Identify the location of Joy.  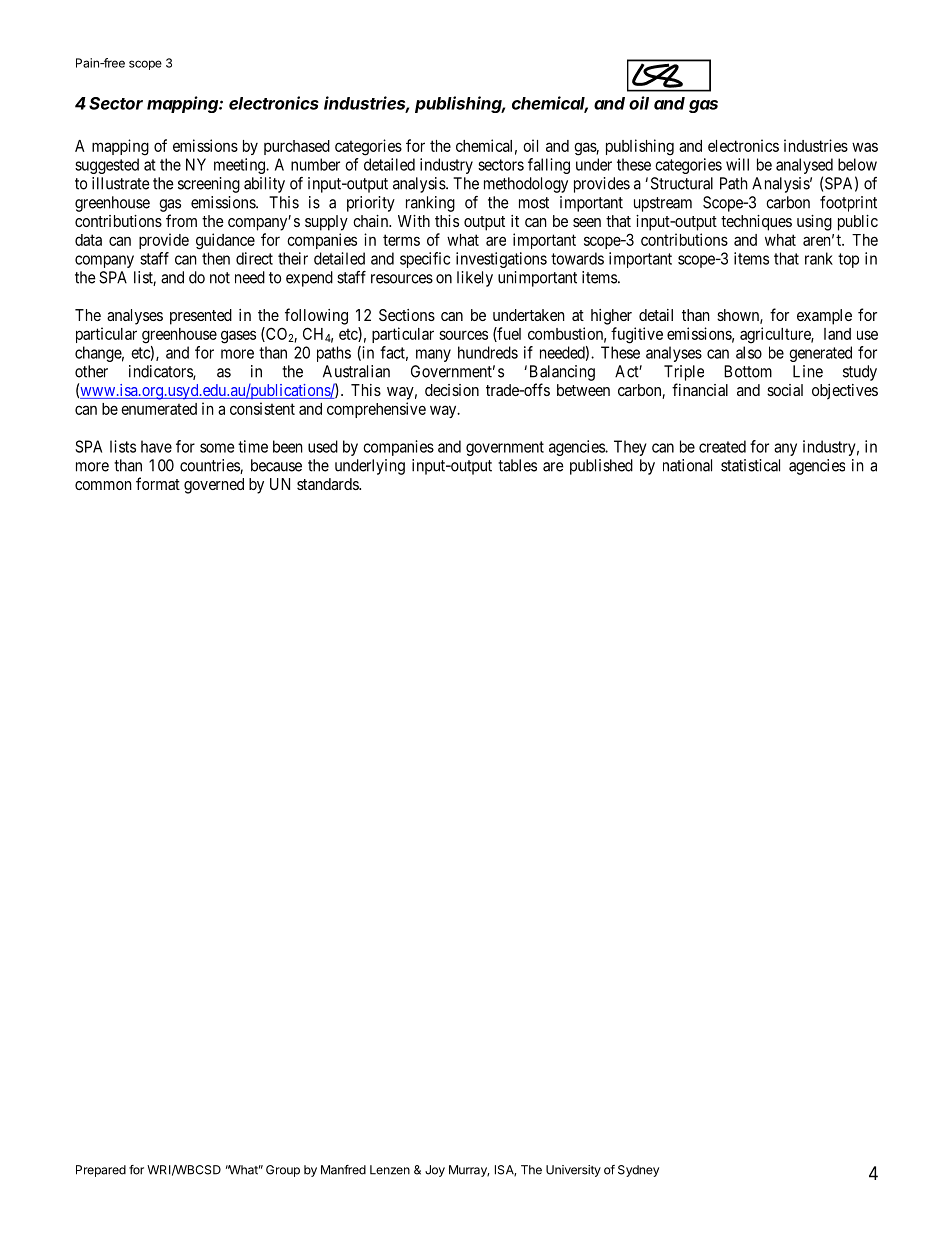
(435, 1171).
